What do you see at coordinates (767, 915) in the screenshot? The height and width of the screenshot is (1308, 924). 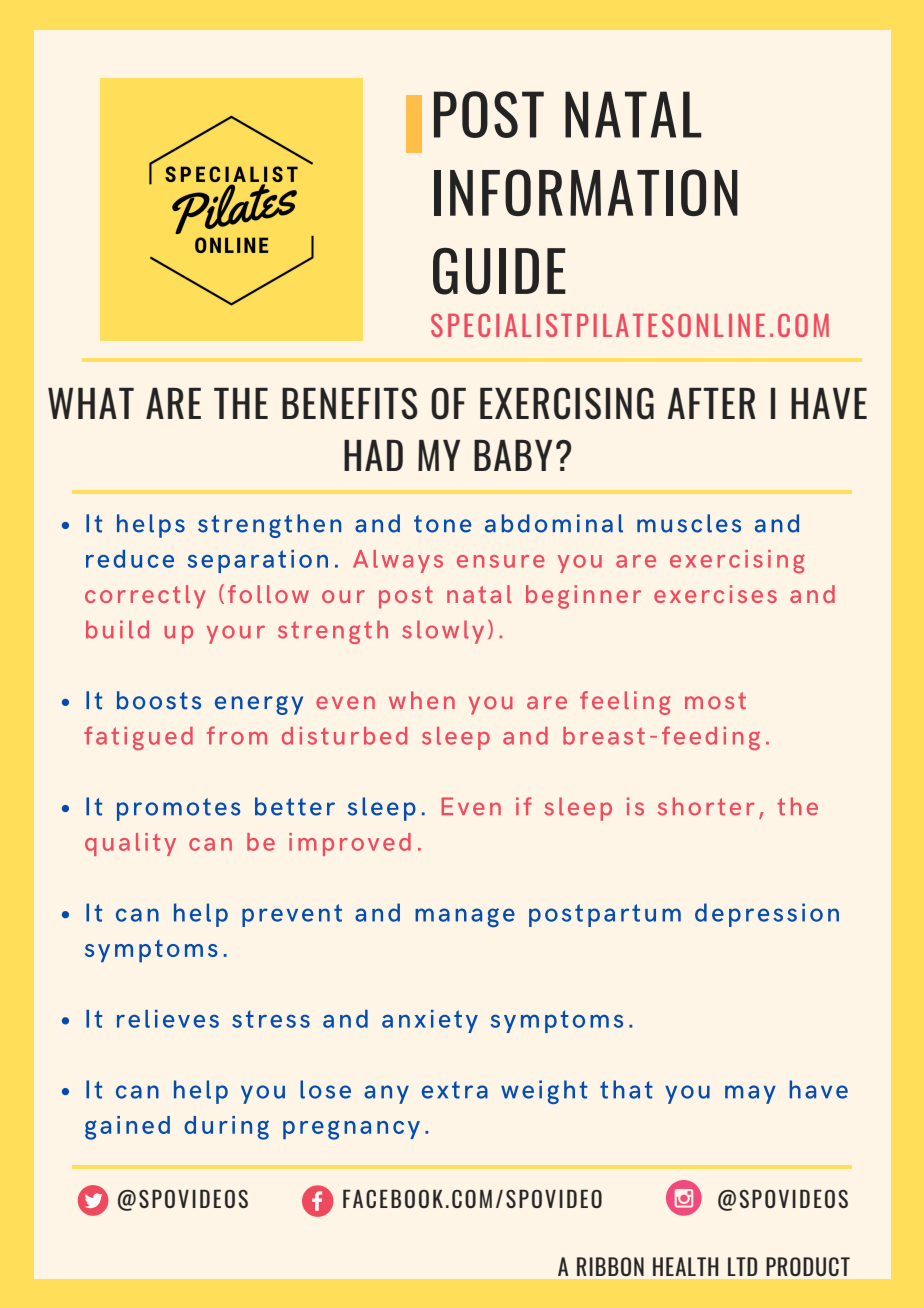 I see `depression` at bounding box center [767, 915].
